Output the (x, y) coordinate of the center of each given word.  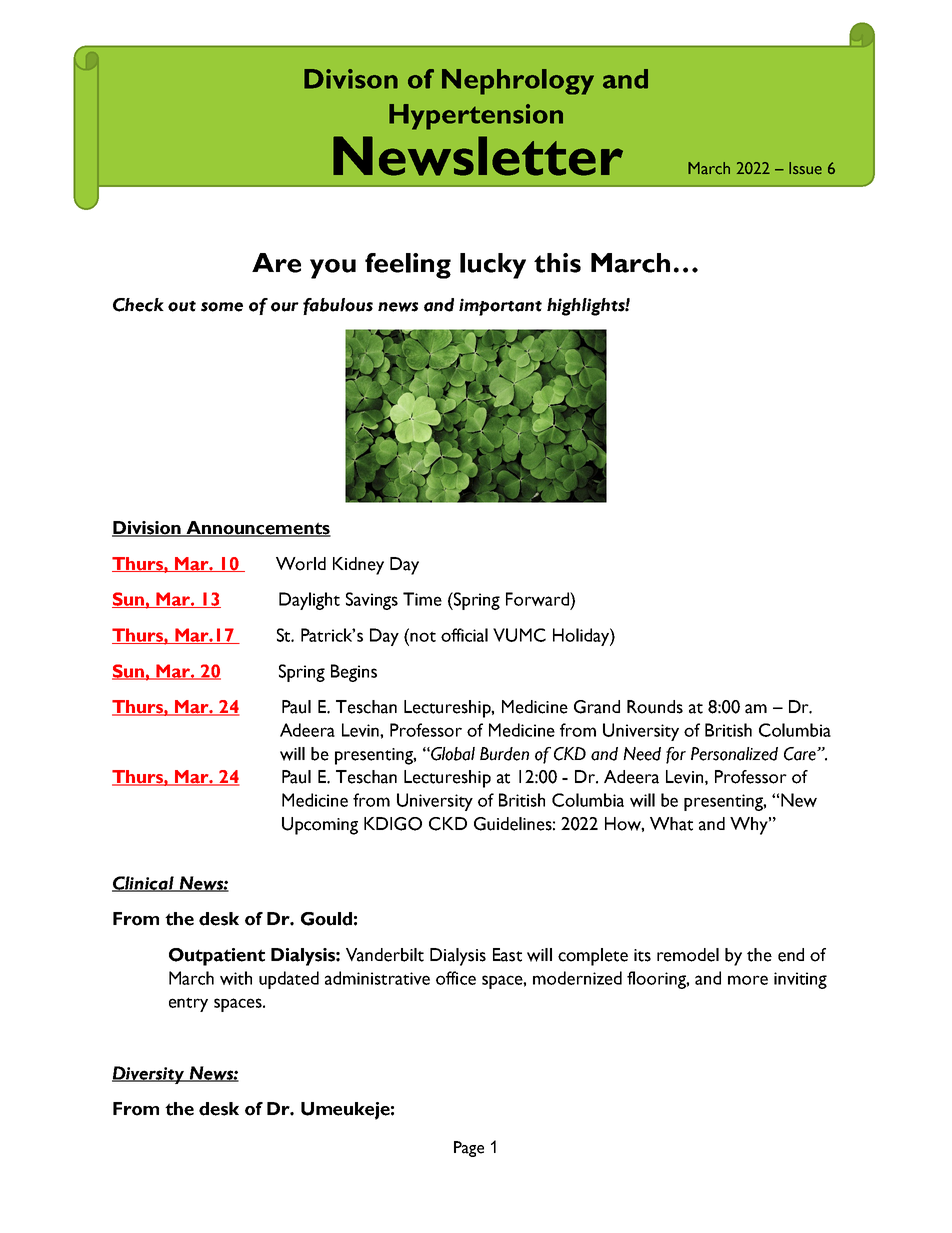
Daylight (309, 601)
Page (469, 1149)
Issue (805, 168)
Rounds (655, 707)
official (464, 635)
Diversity (149, 1075)
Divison (351, 79)
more (748, 980)
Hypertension (476, 117)
